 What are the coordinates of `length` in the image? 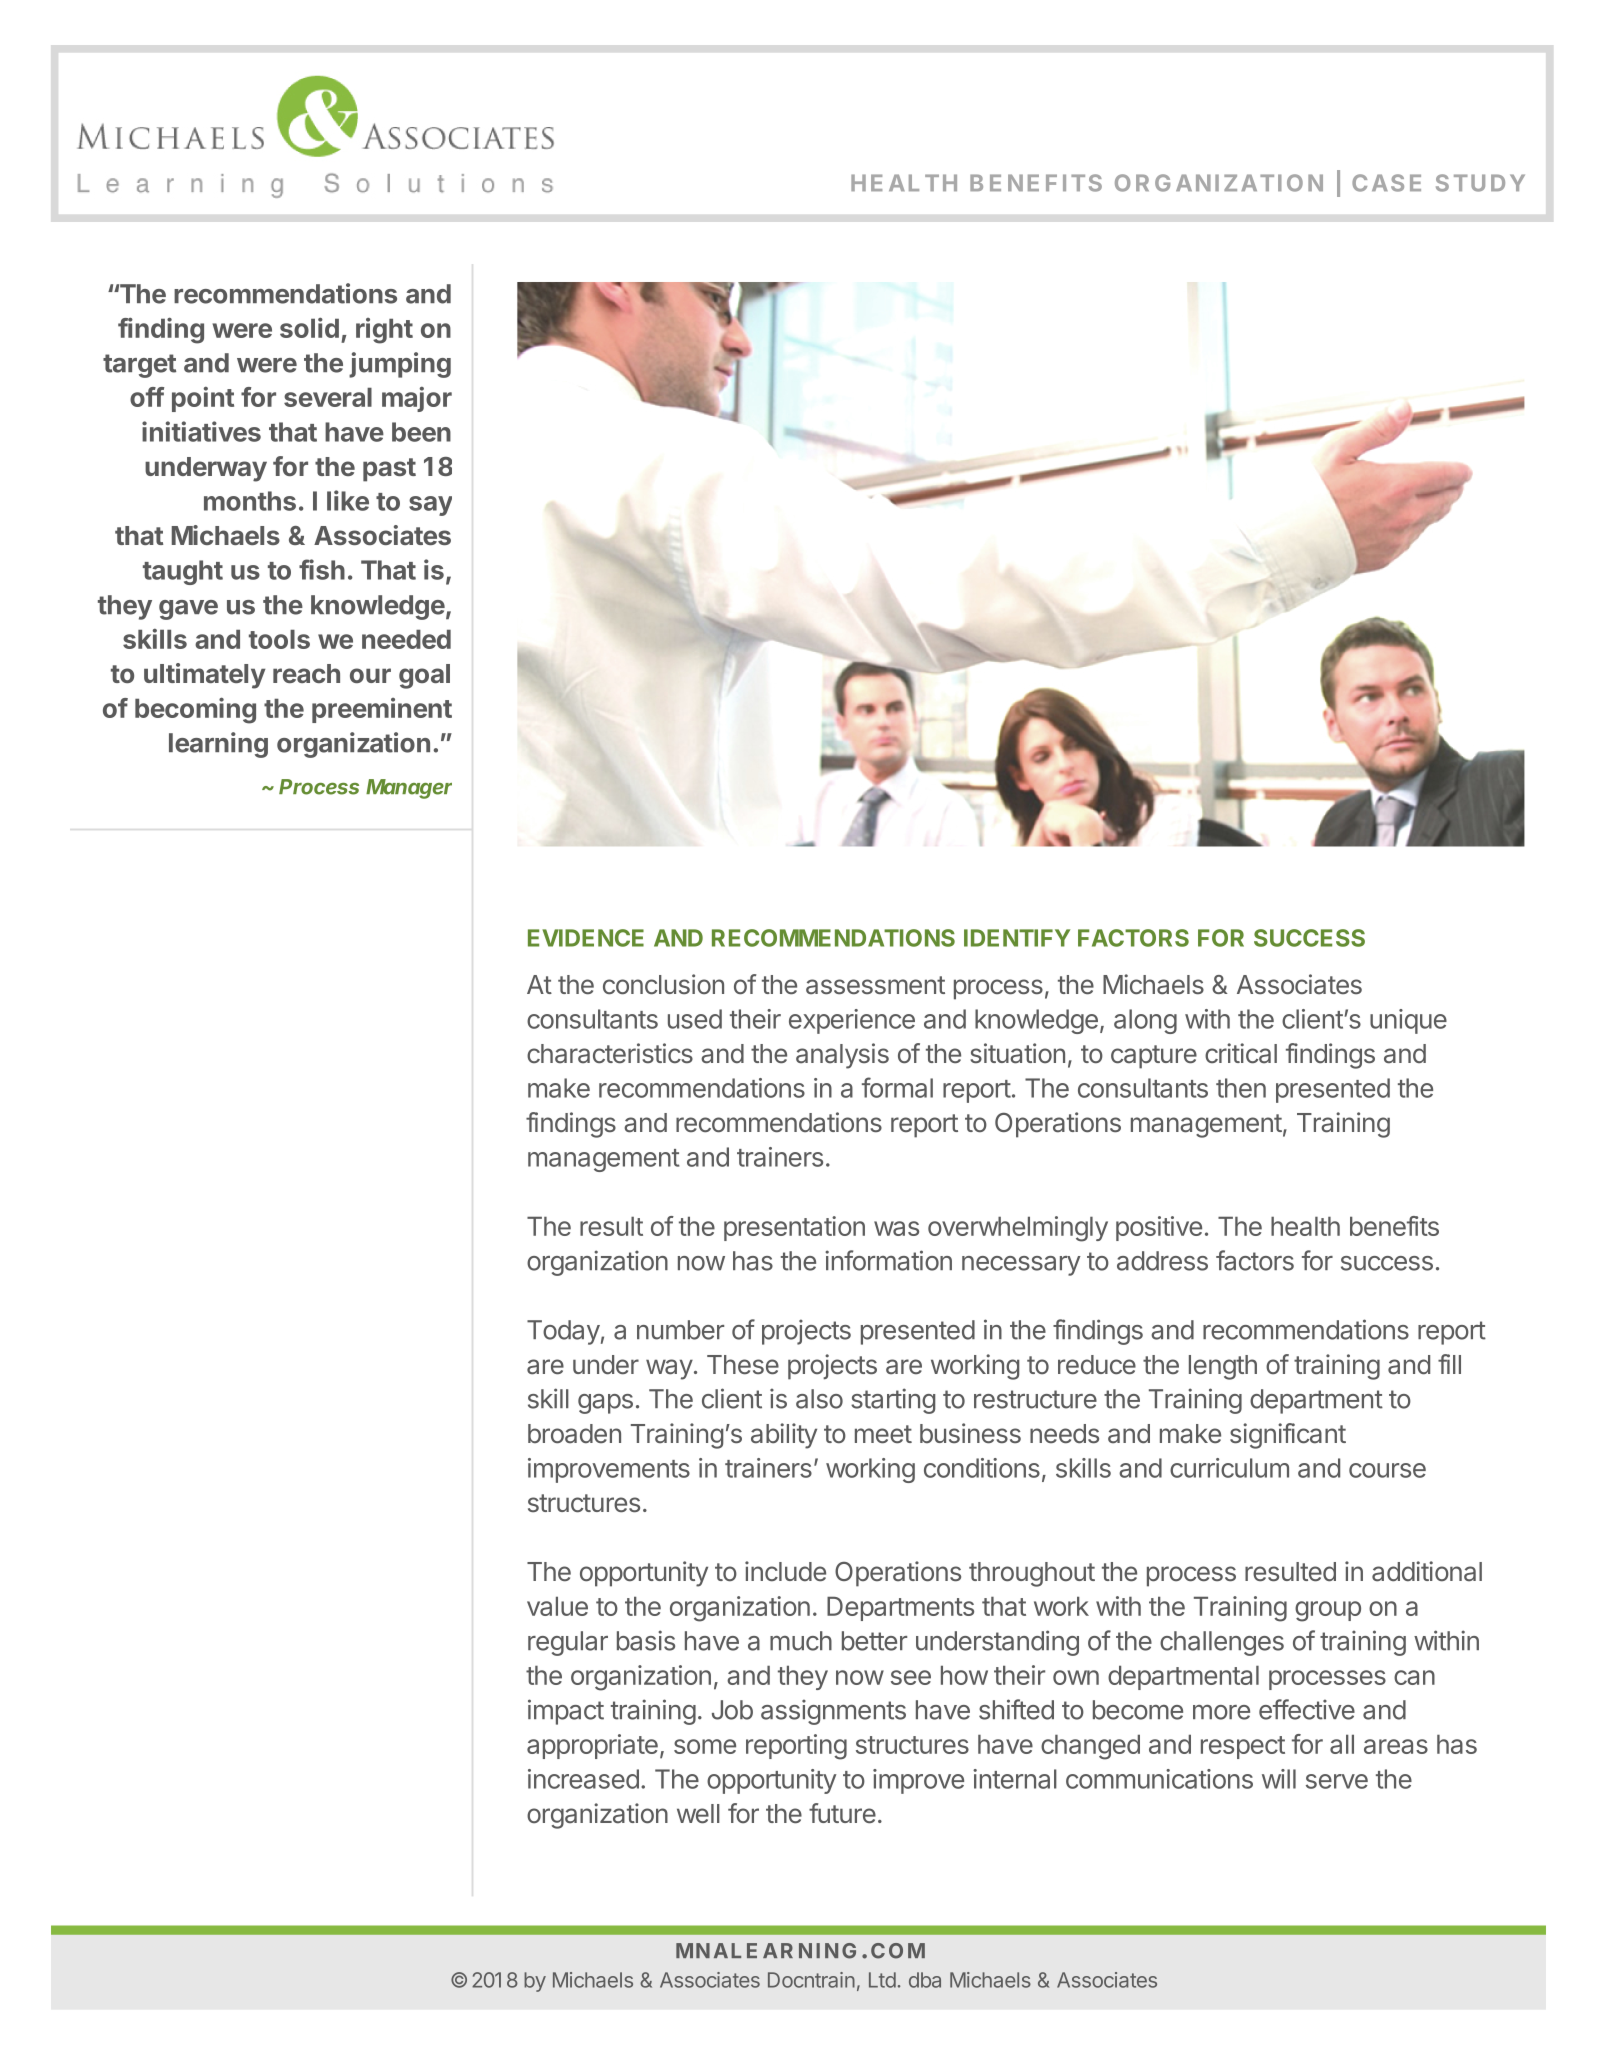 It's located at (1223, 1367).
